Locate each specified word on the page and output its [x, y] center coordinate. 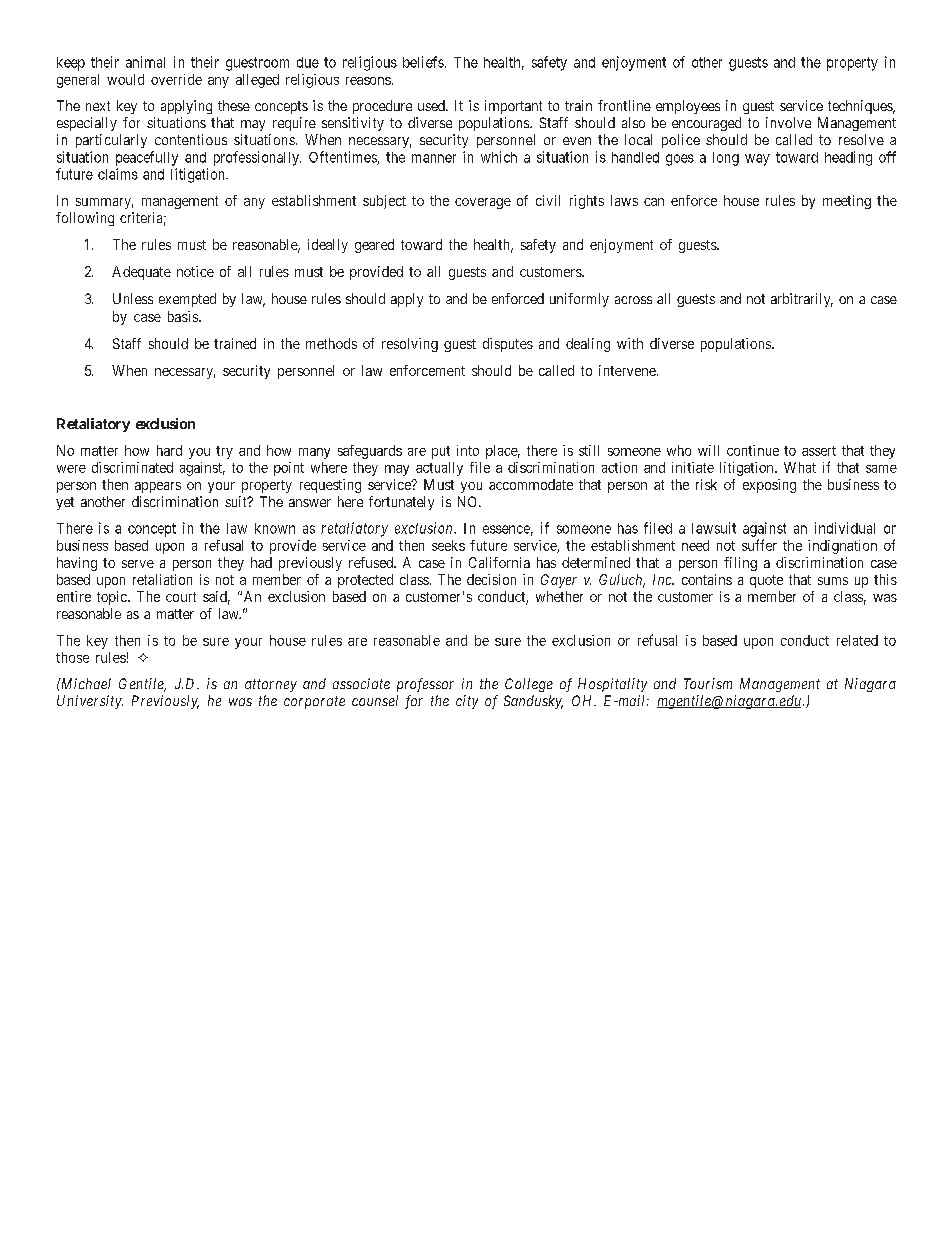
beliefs [423, 62]
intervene [627, 370]
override [176, 79]
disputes [508, 345]
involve [788, 122]
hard [169, 450]
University [90, 702]
